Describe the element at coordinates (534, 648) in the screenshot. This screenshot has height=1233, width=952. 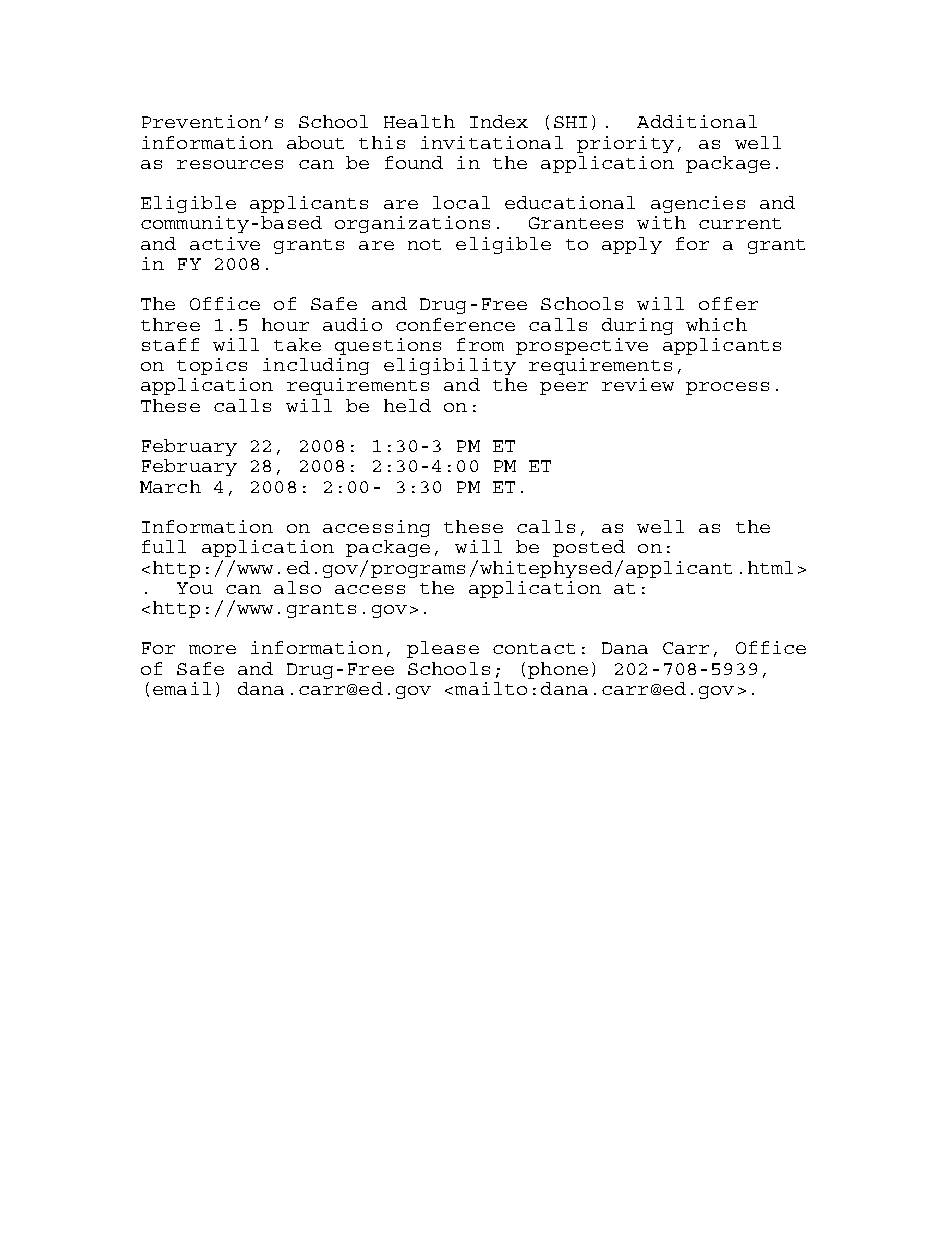
I see `contact` at that location.
